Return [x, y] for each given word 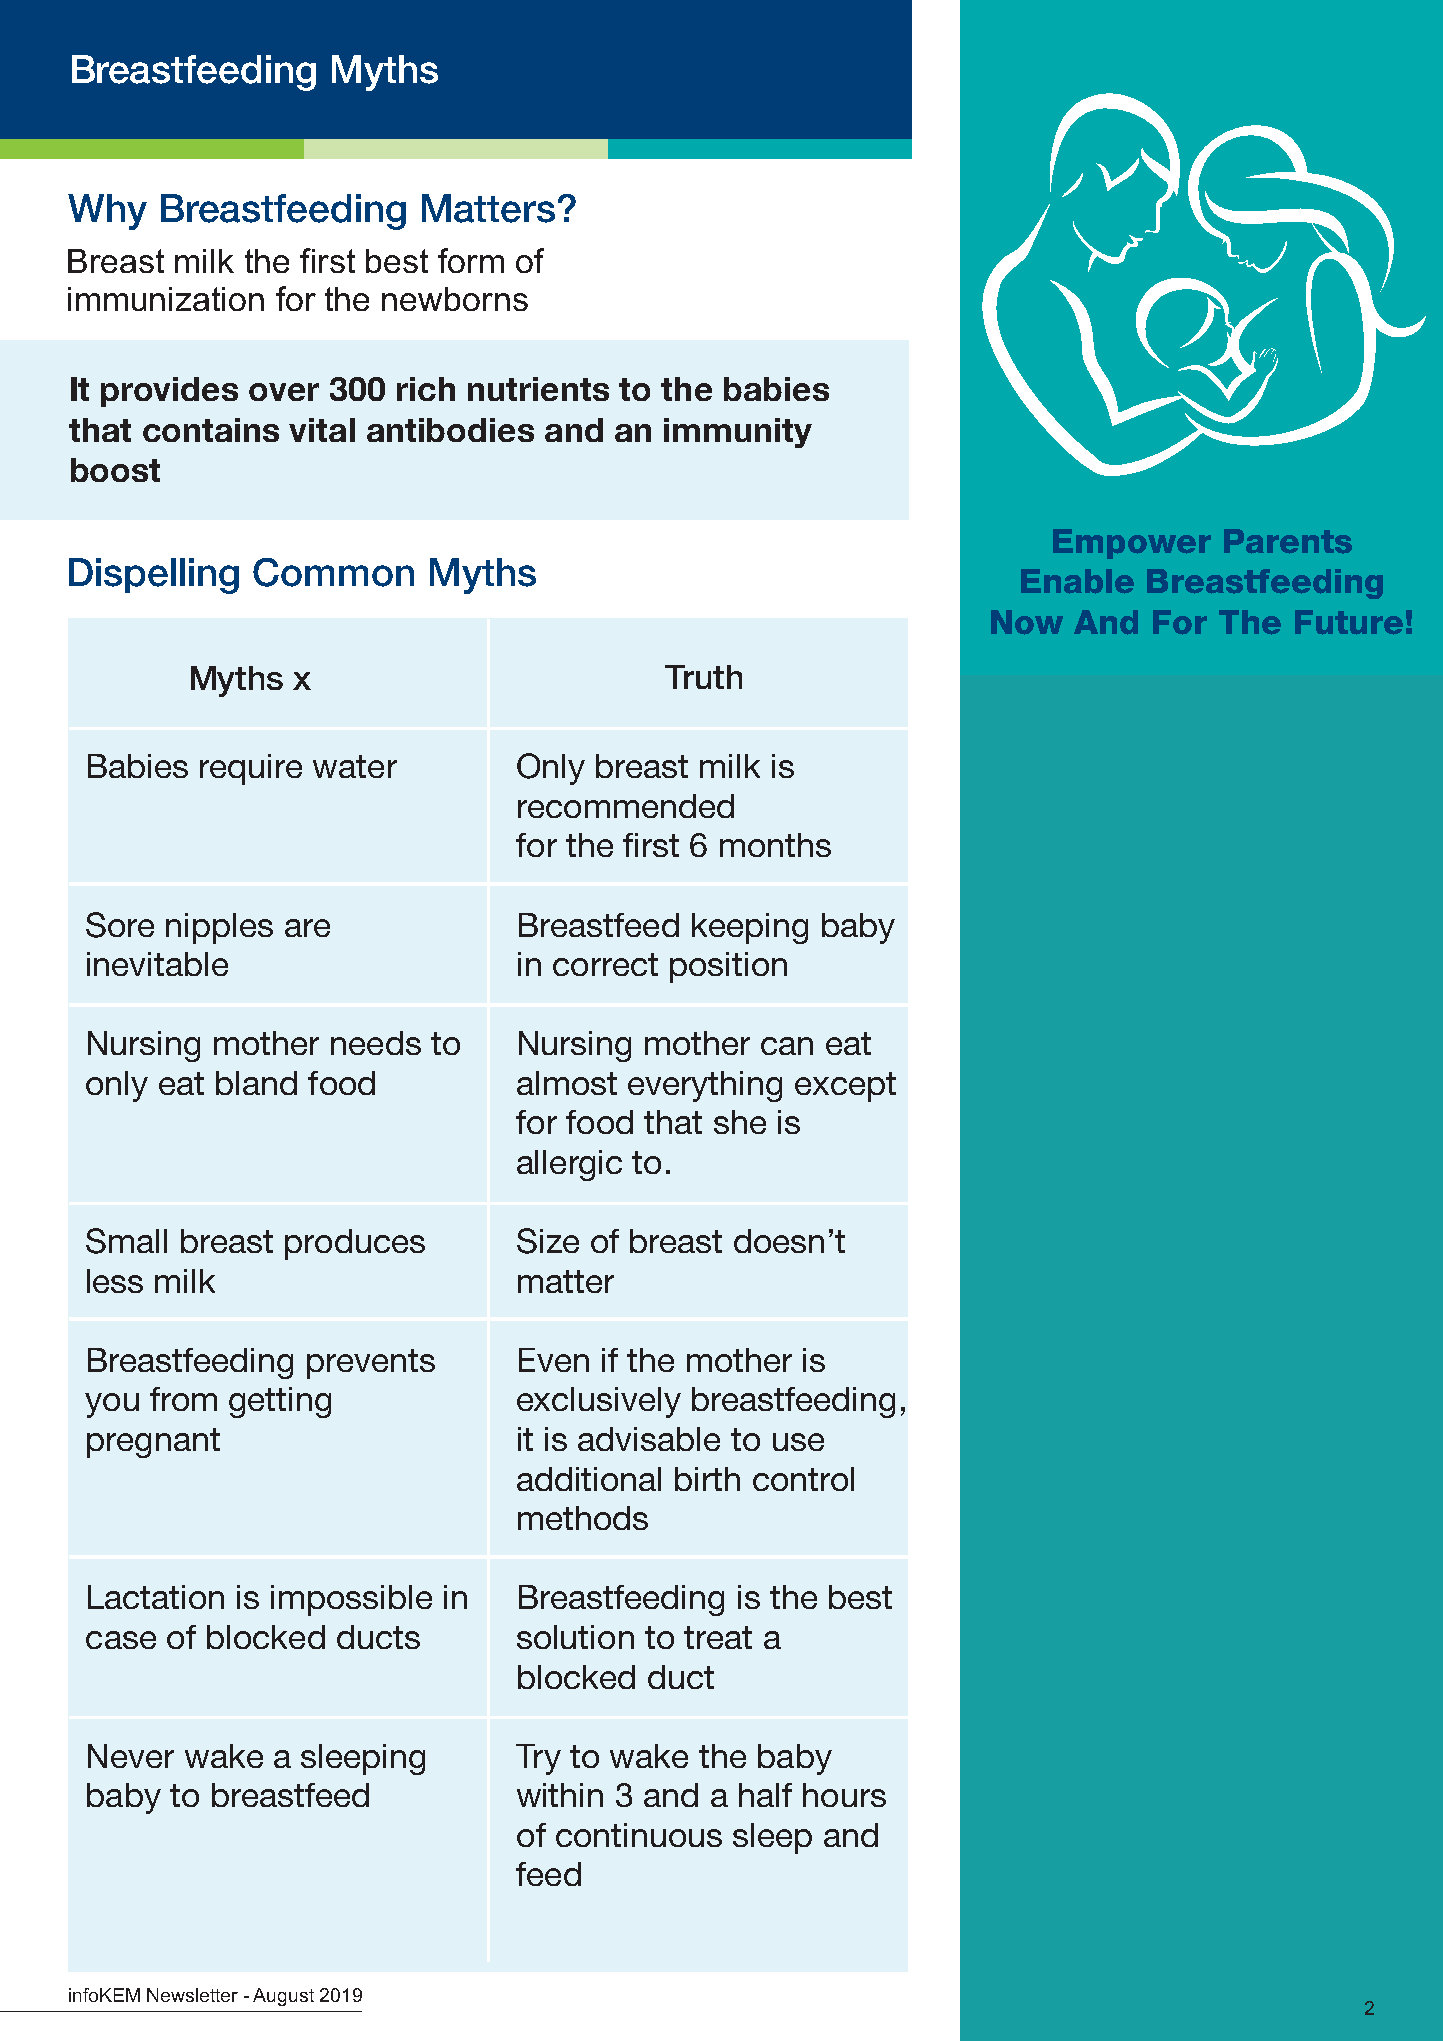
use [798, 1442]
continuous [639, 1835]
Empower [1132, 544]
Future [1349, 622]
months [775, 845]
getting [280, 1402]
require [251, 769]
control [803, 1479]
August [283, 1997]
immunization [166, 299]
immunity [738, 433]
